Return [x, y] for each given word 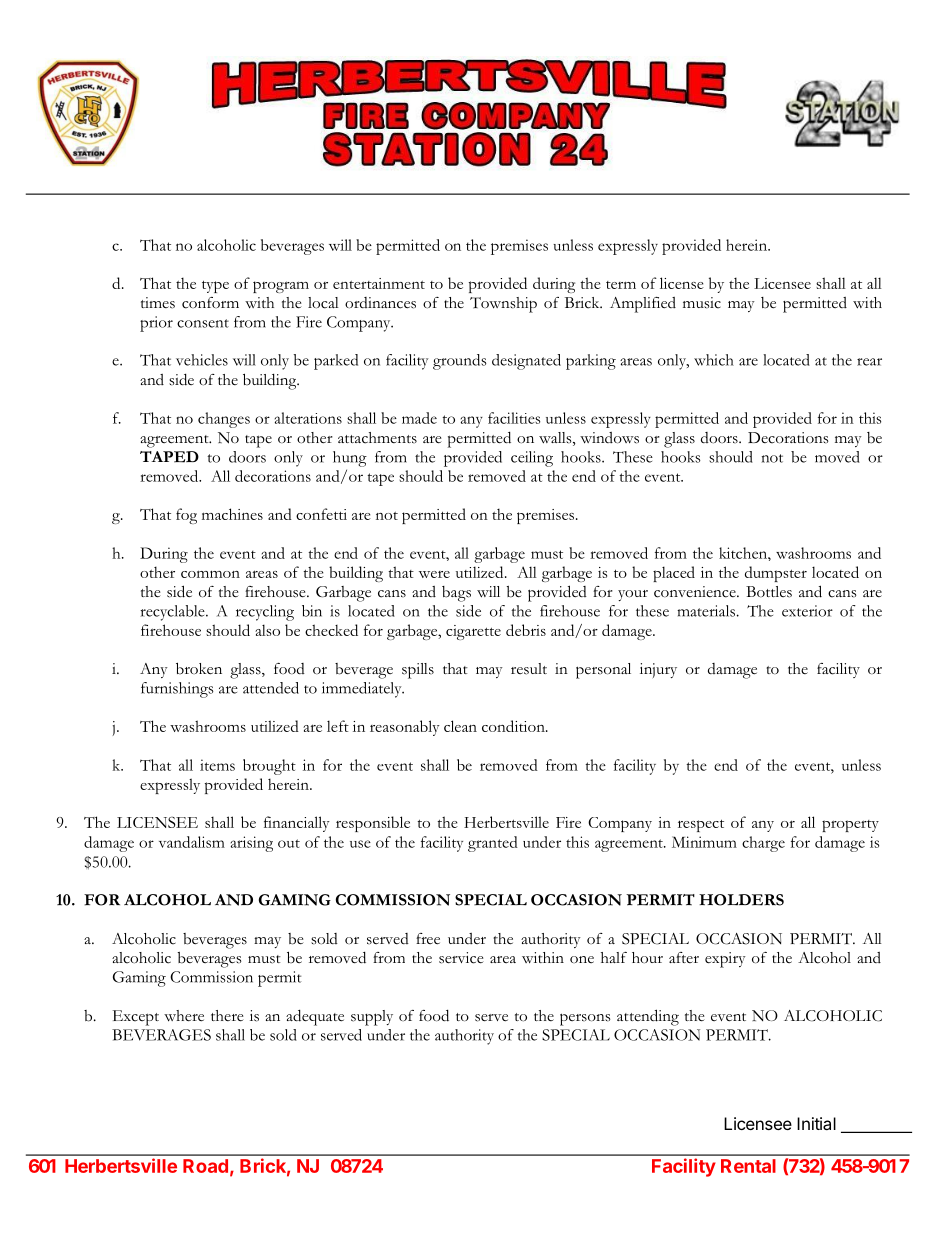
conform [210, 303]
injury [658, 670]
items [217, 765]
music [702, 303]
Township [503, 305]
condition [514, 726]
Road [205, 1166]
